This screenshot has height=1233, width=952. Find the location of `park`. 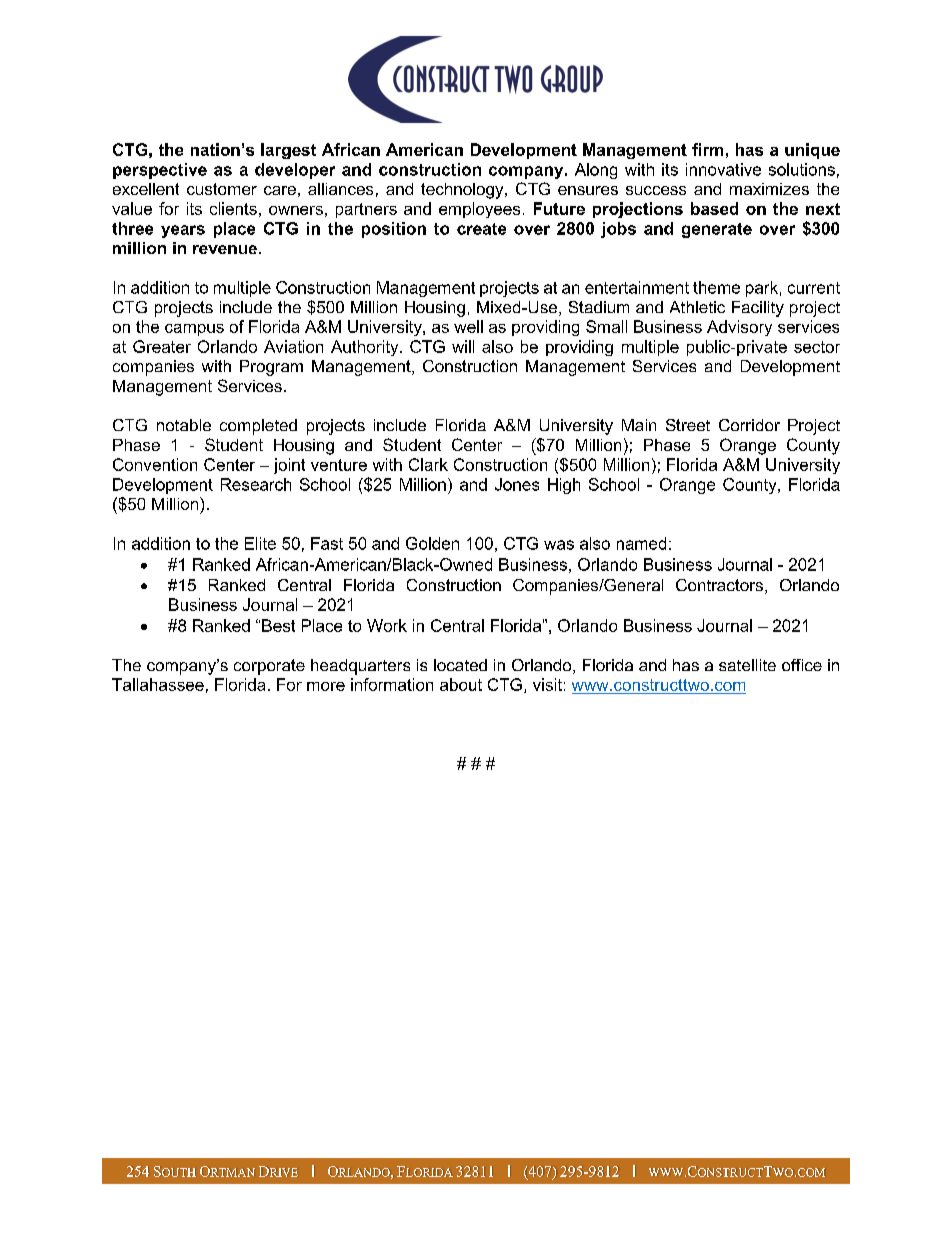

park is located at coordinates (762, 289).
